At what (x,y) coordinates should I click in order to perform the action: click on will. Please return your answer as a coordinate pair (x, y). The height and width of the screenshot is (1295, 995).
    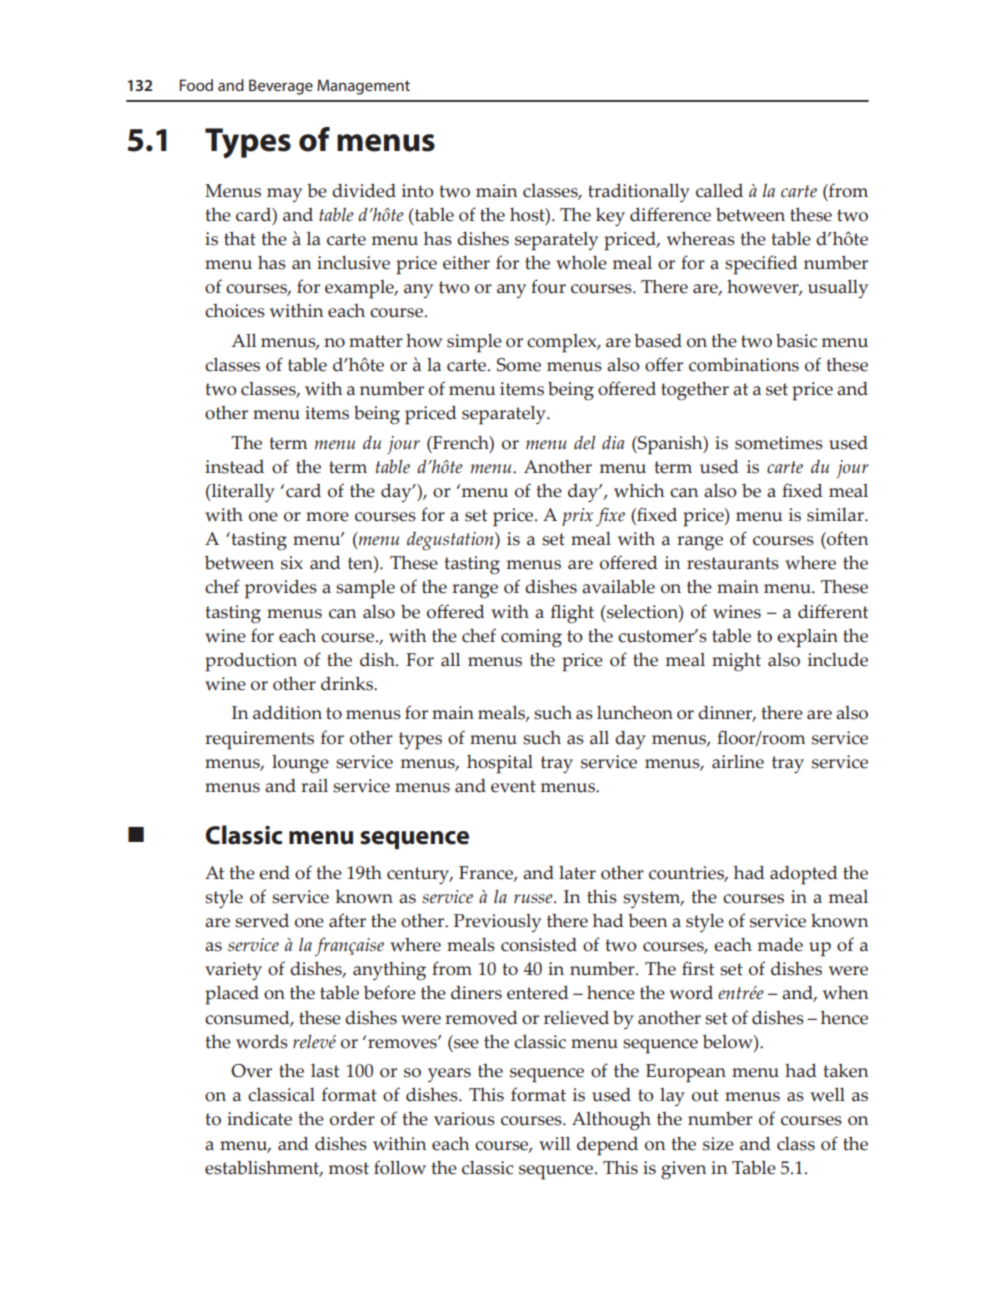
    Looking at the image, I should click on (554, 1144).
